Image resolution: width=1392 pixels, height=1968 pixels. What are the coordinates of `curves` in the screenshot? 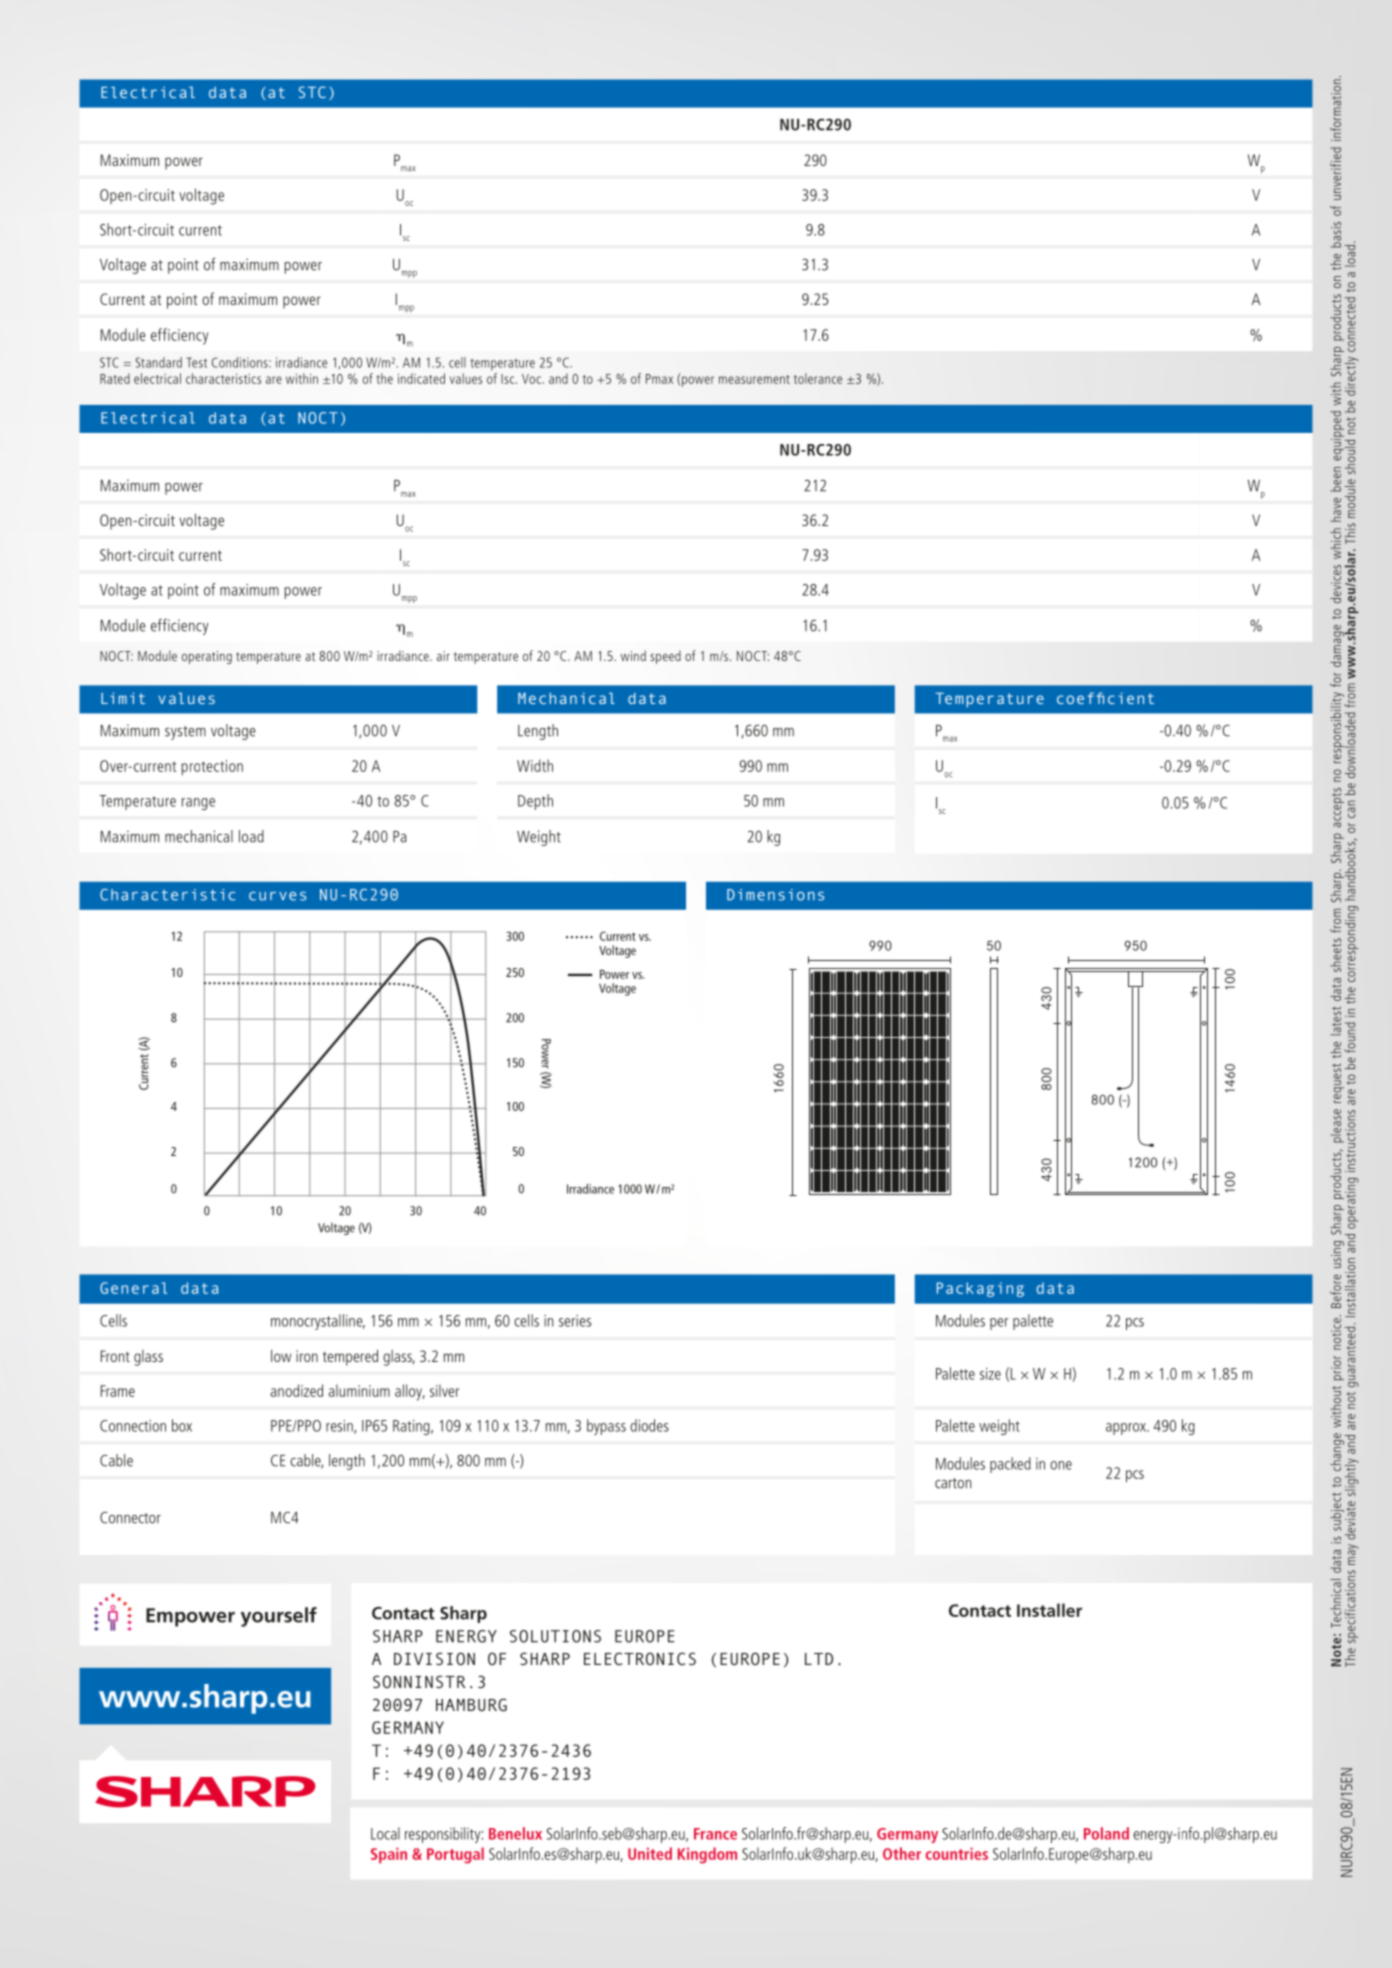 It's located at (277, 896).
